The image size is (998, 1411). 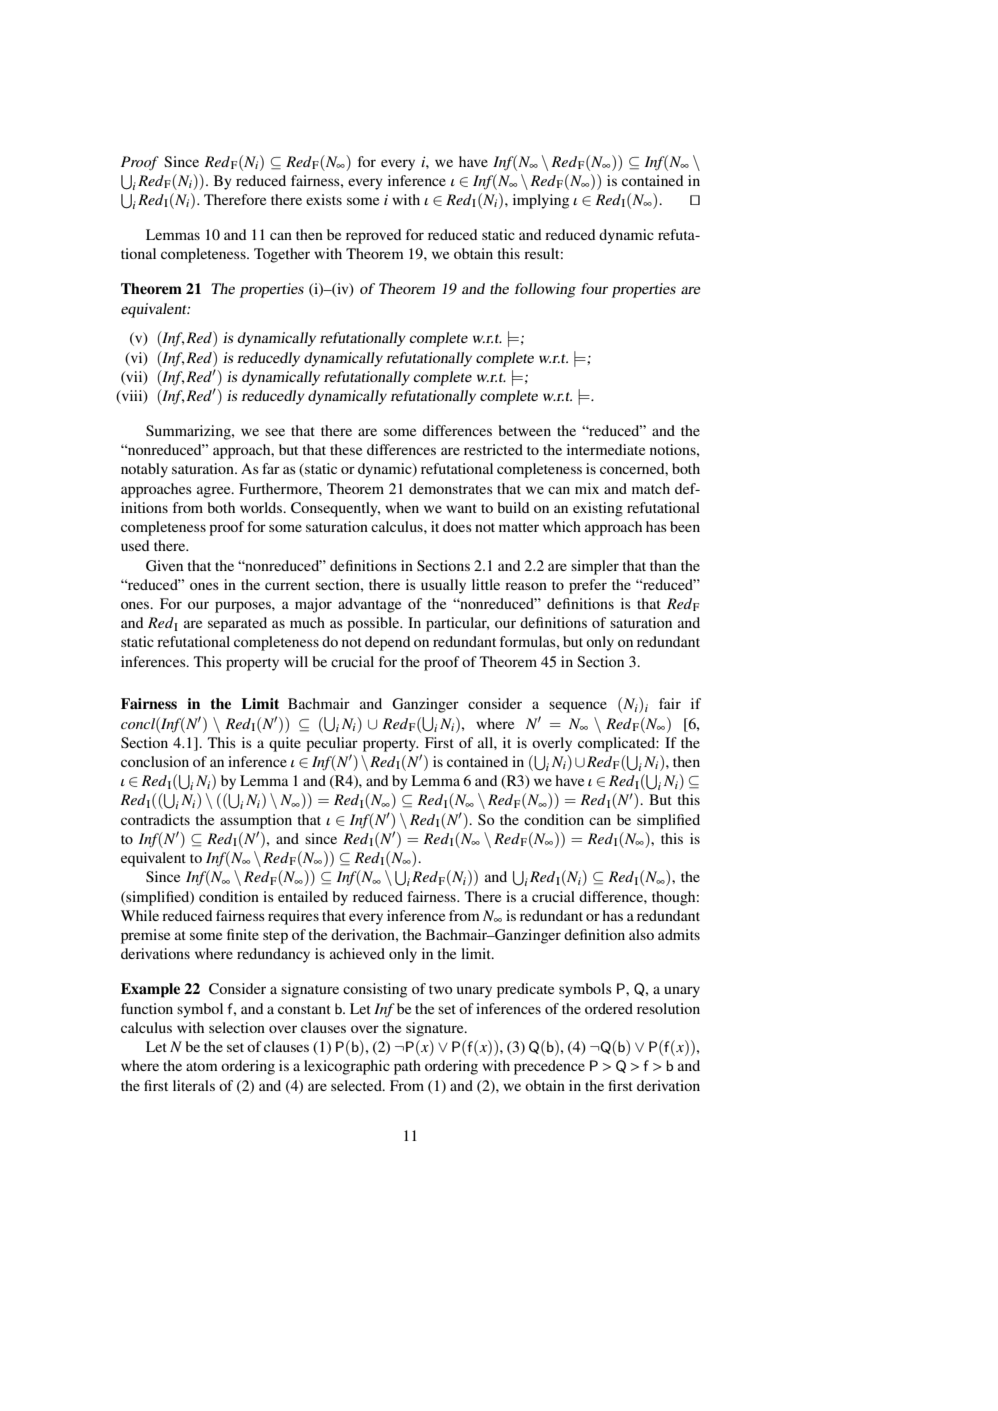 What do you see at coordinates (202, 1066) in the screenshot?
I see `atom` at bounding box center [202, 1066].
